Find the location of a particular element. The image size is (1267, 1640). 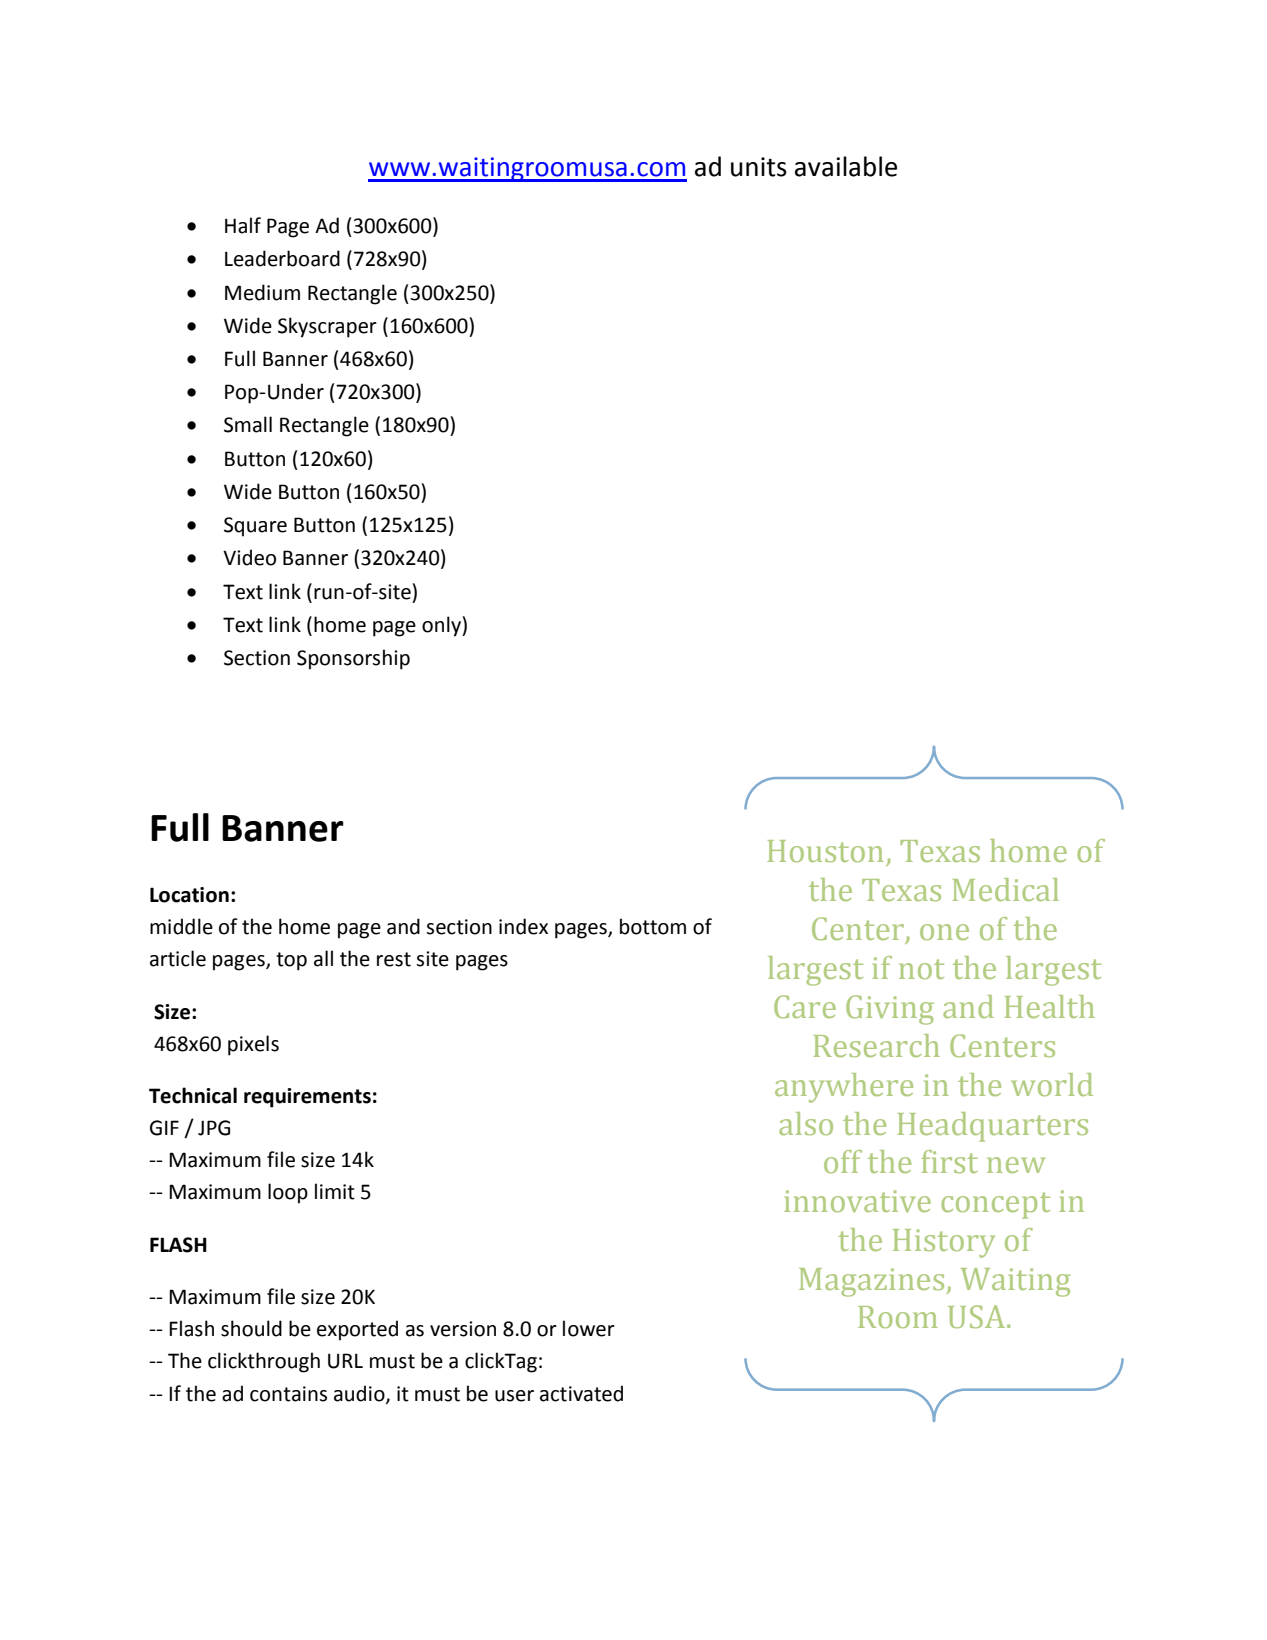

Video is located at coordinates (249, 557).
